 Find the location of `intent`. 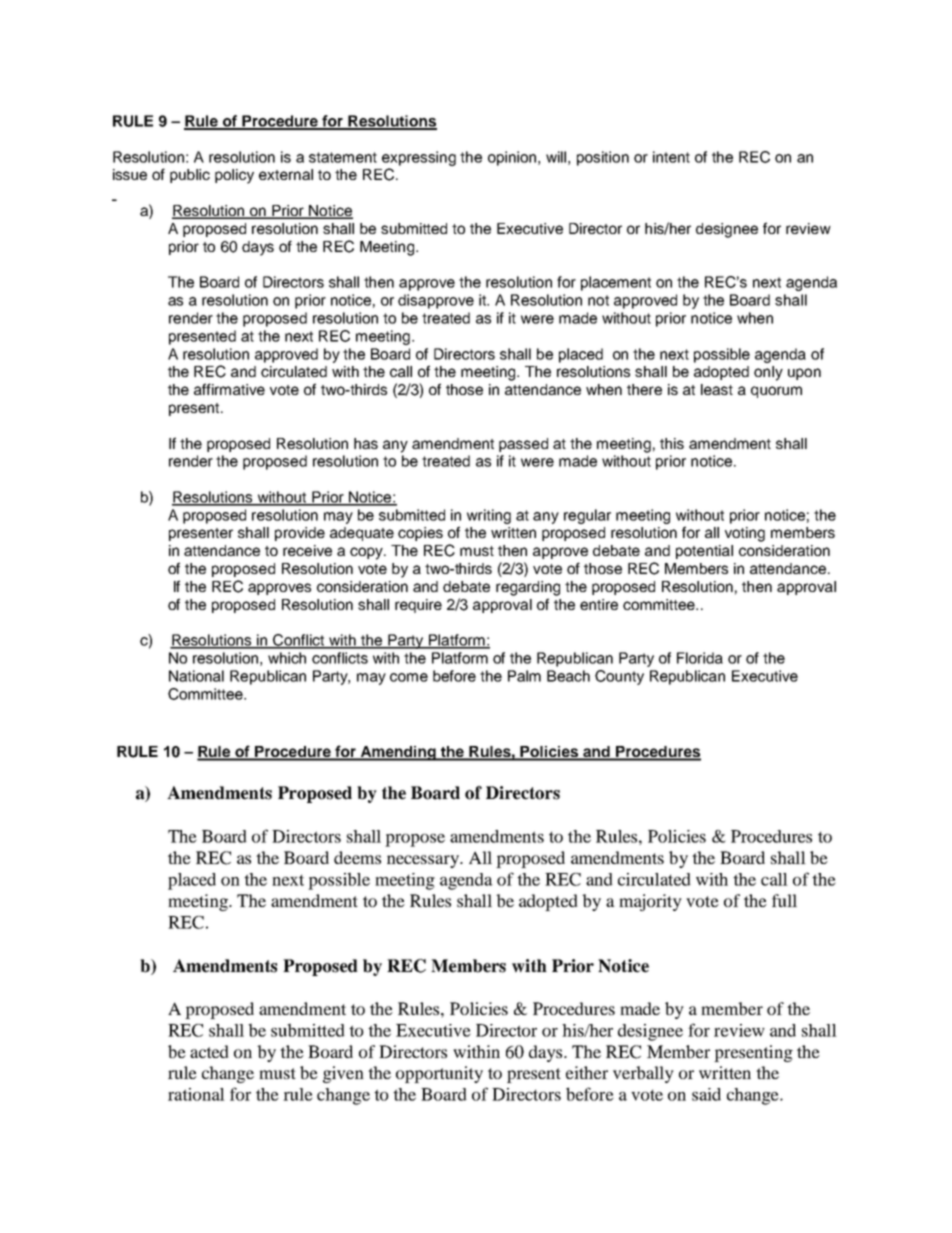

intent is located at coordinates (671, 157).
